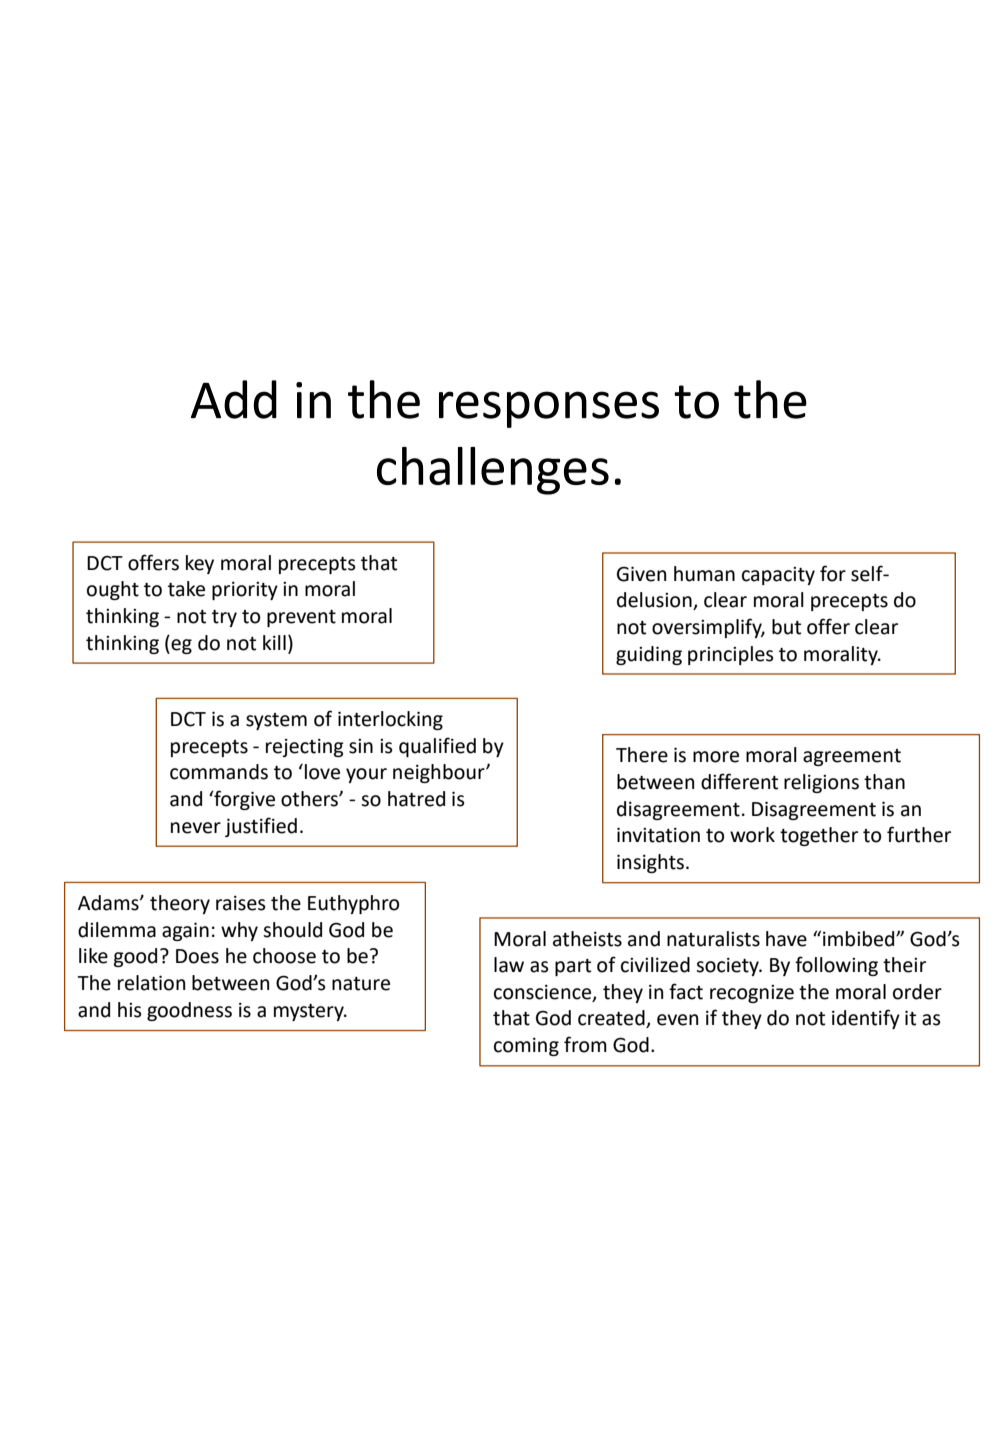  I want to click on theory, so click(180, 904).
